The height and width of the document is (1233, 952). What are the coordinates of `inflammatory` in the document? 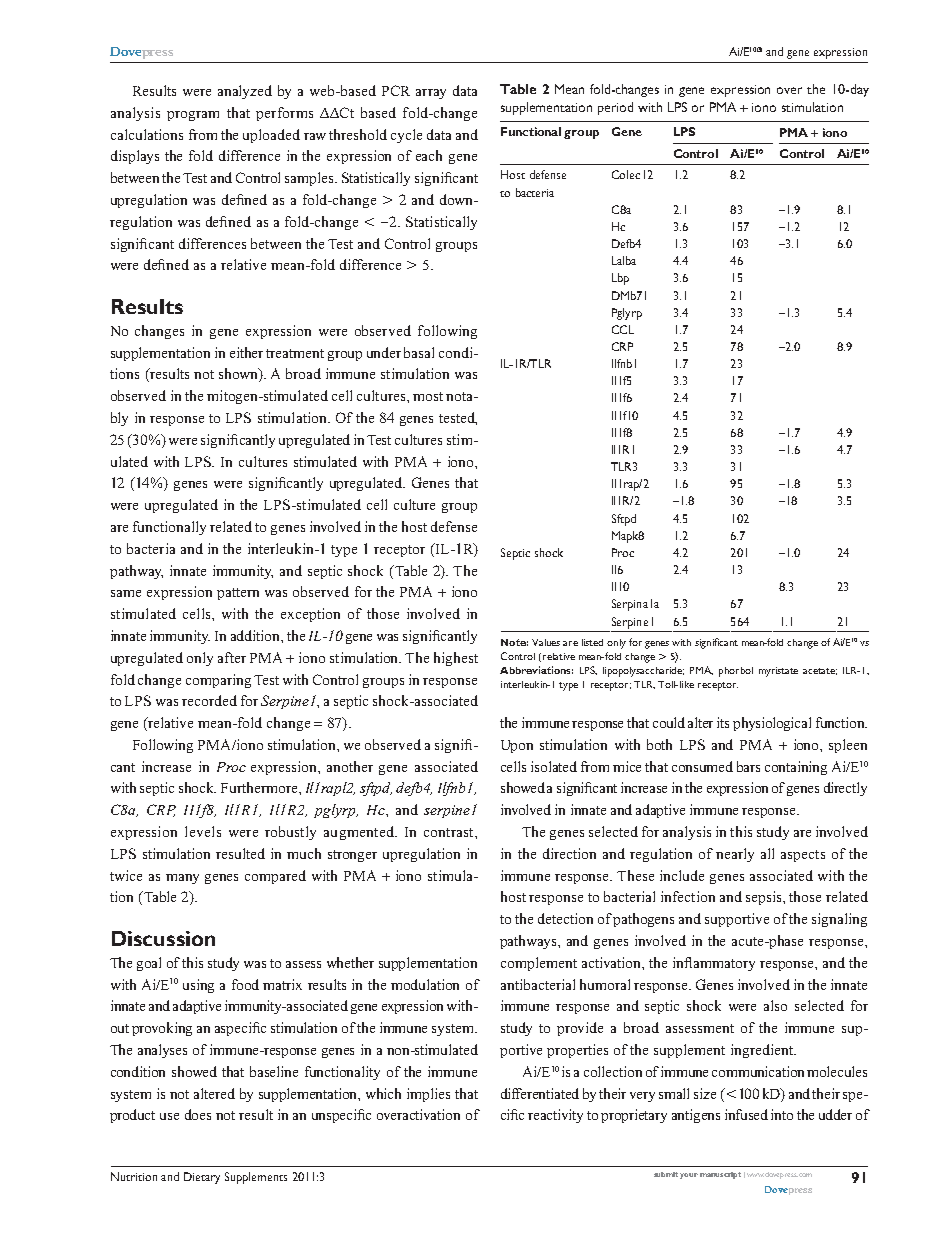 It's located at (714, 964).
